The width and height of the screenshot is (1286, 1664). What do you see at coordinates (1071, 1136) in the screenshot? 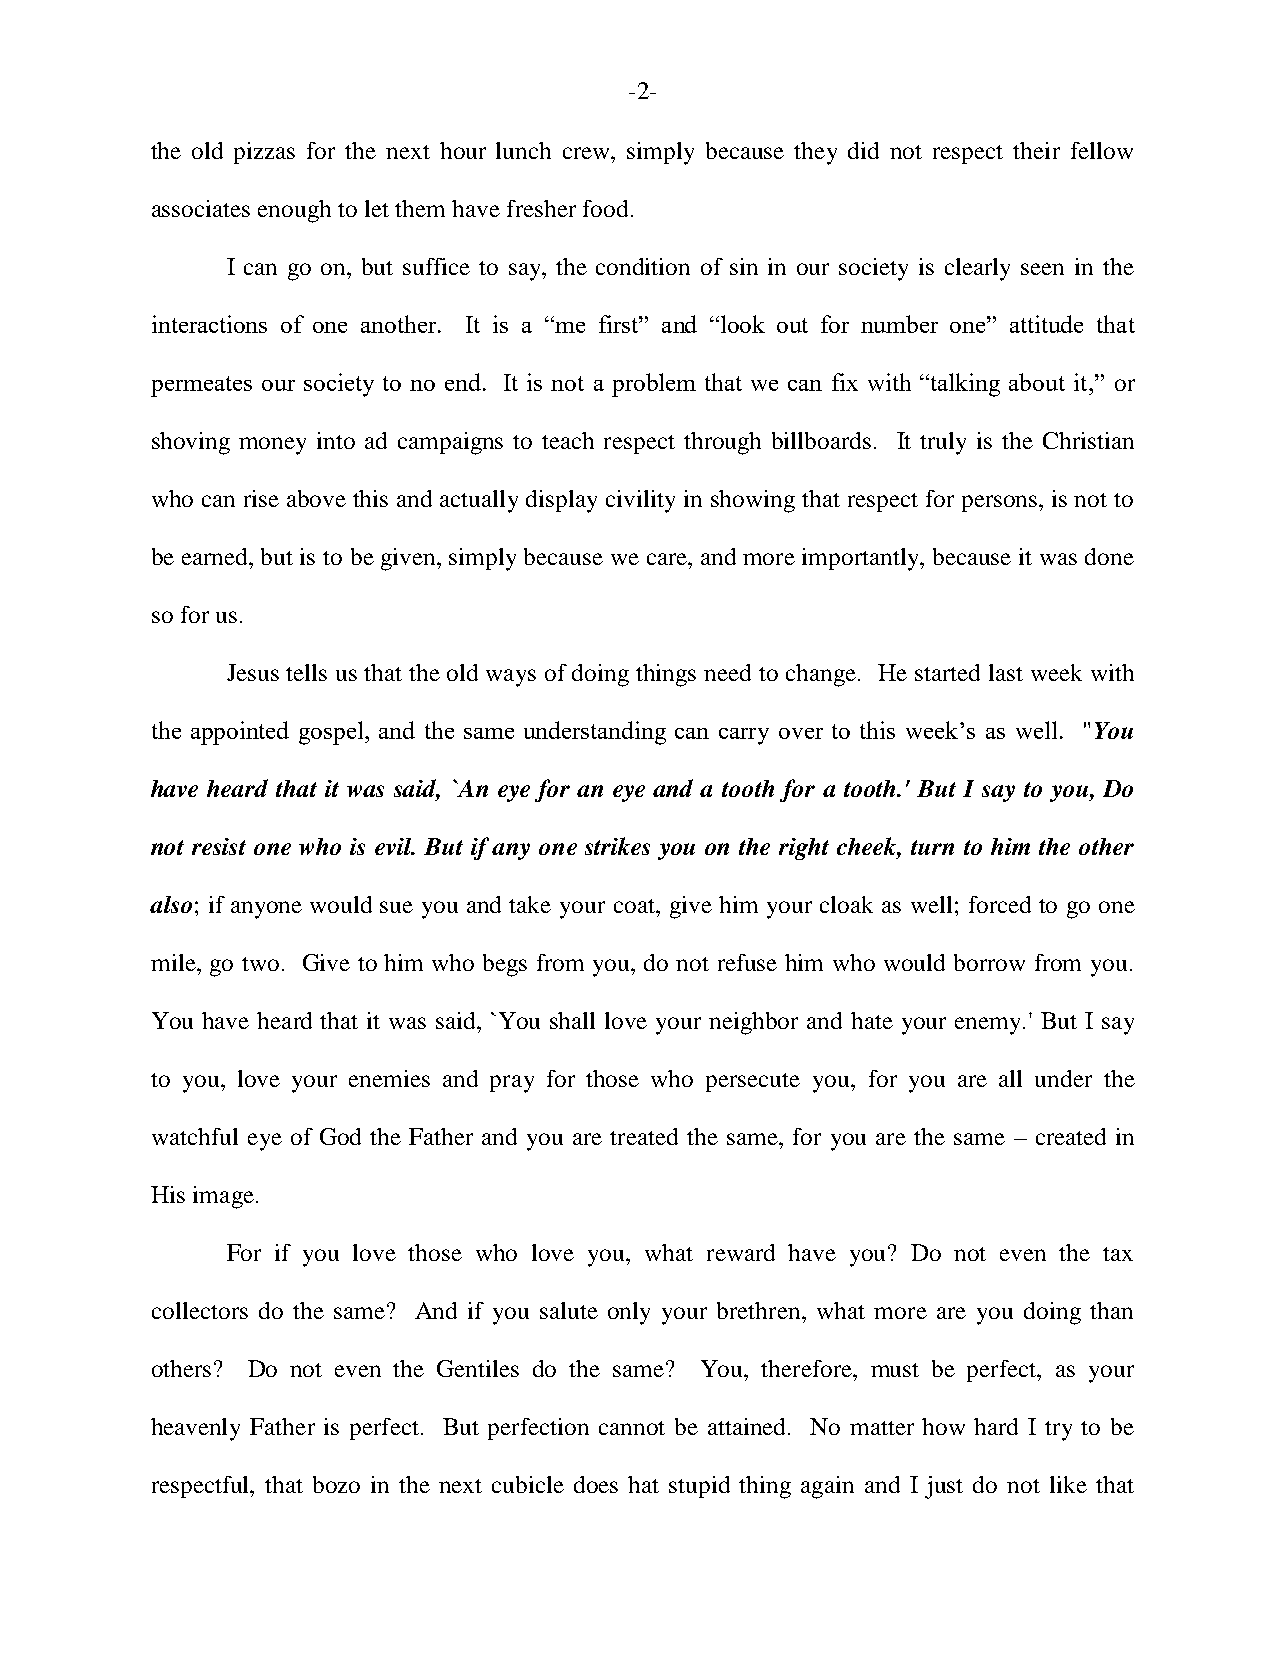
I see `created` at bounding box center [1071, 1136].
